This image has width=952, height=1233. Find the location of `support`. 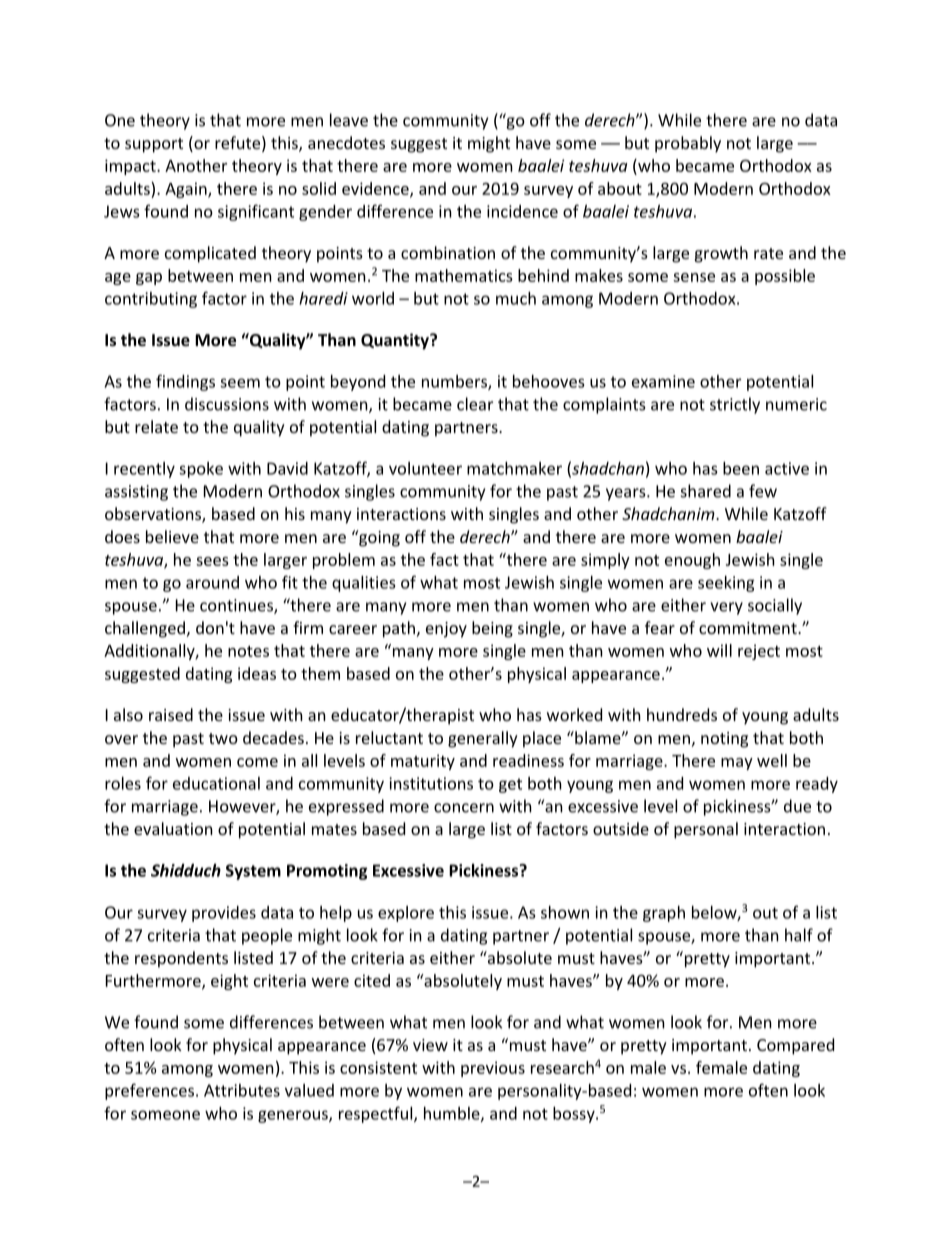

support is located at coordinates (154, 145).
